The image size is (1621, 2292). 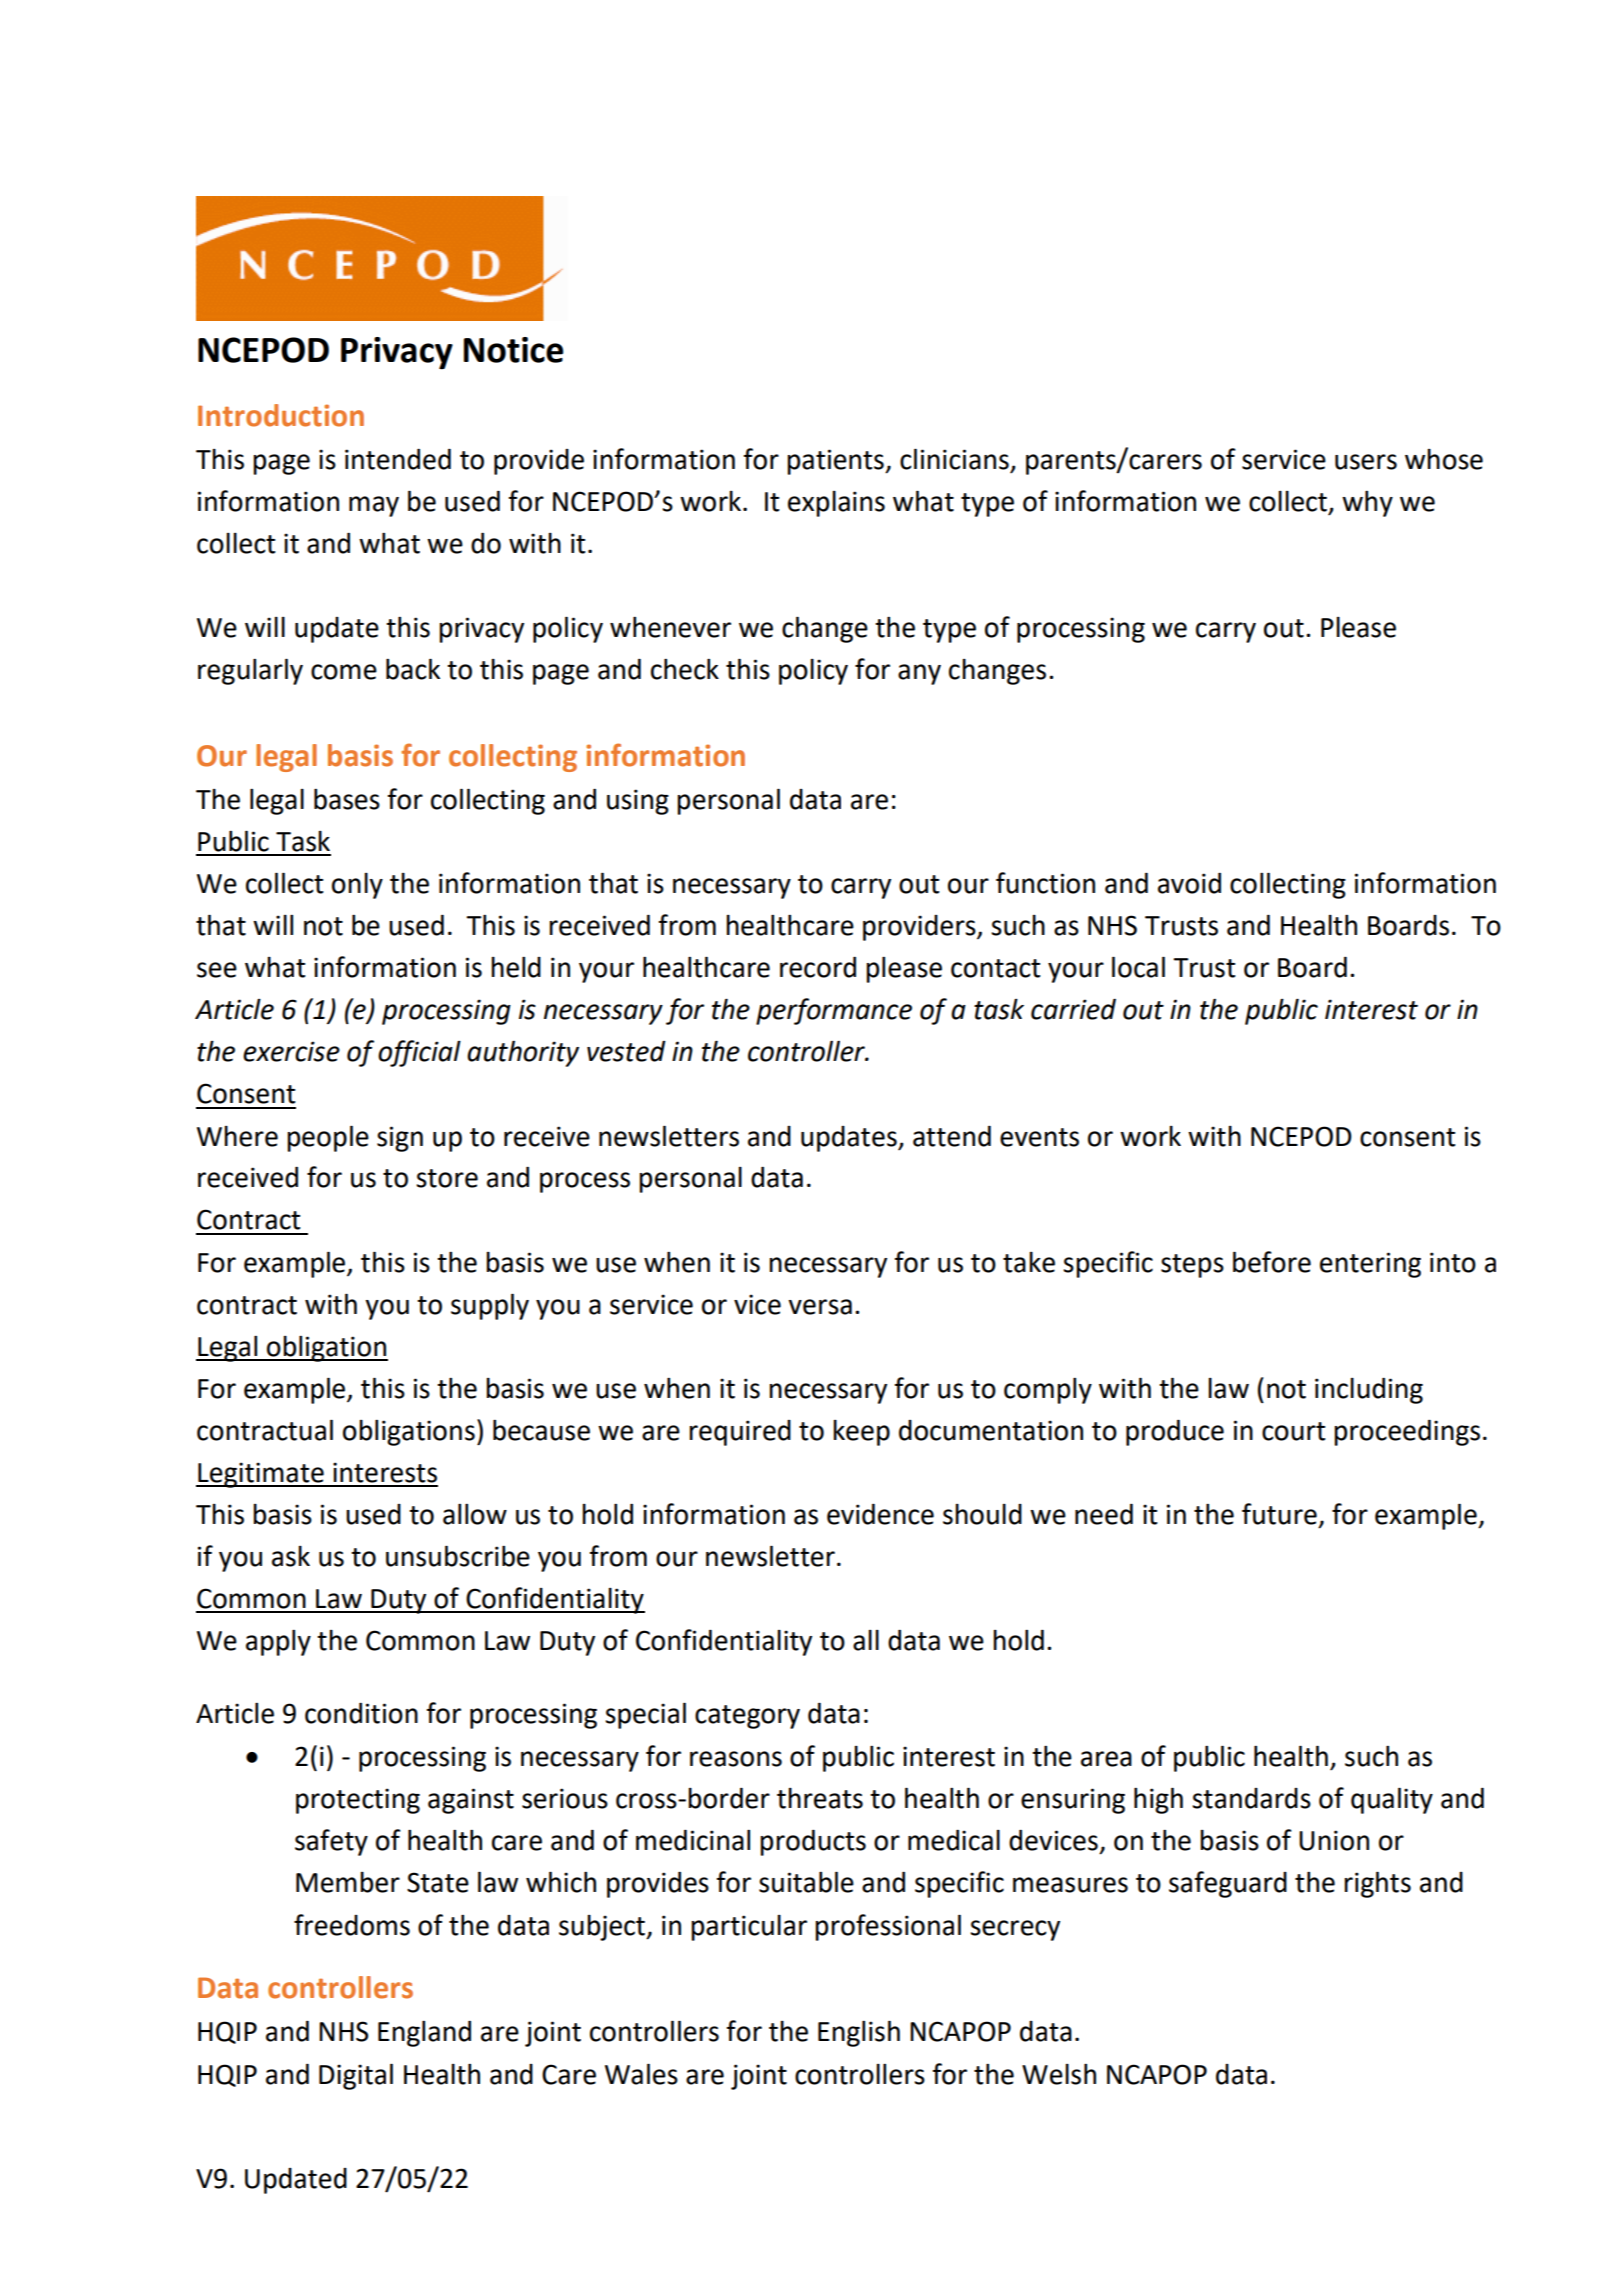 What do you see at coordinates (1366, 462) in the screenshot?
I see `users` at bounding box center [1366, 462].
